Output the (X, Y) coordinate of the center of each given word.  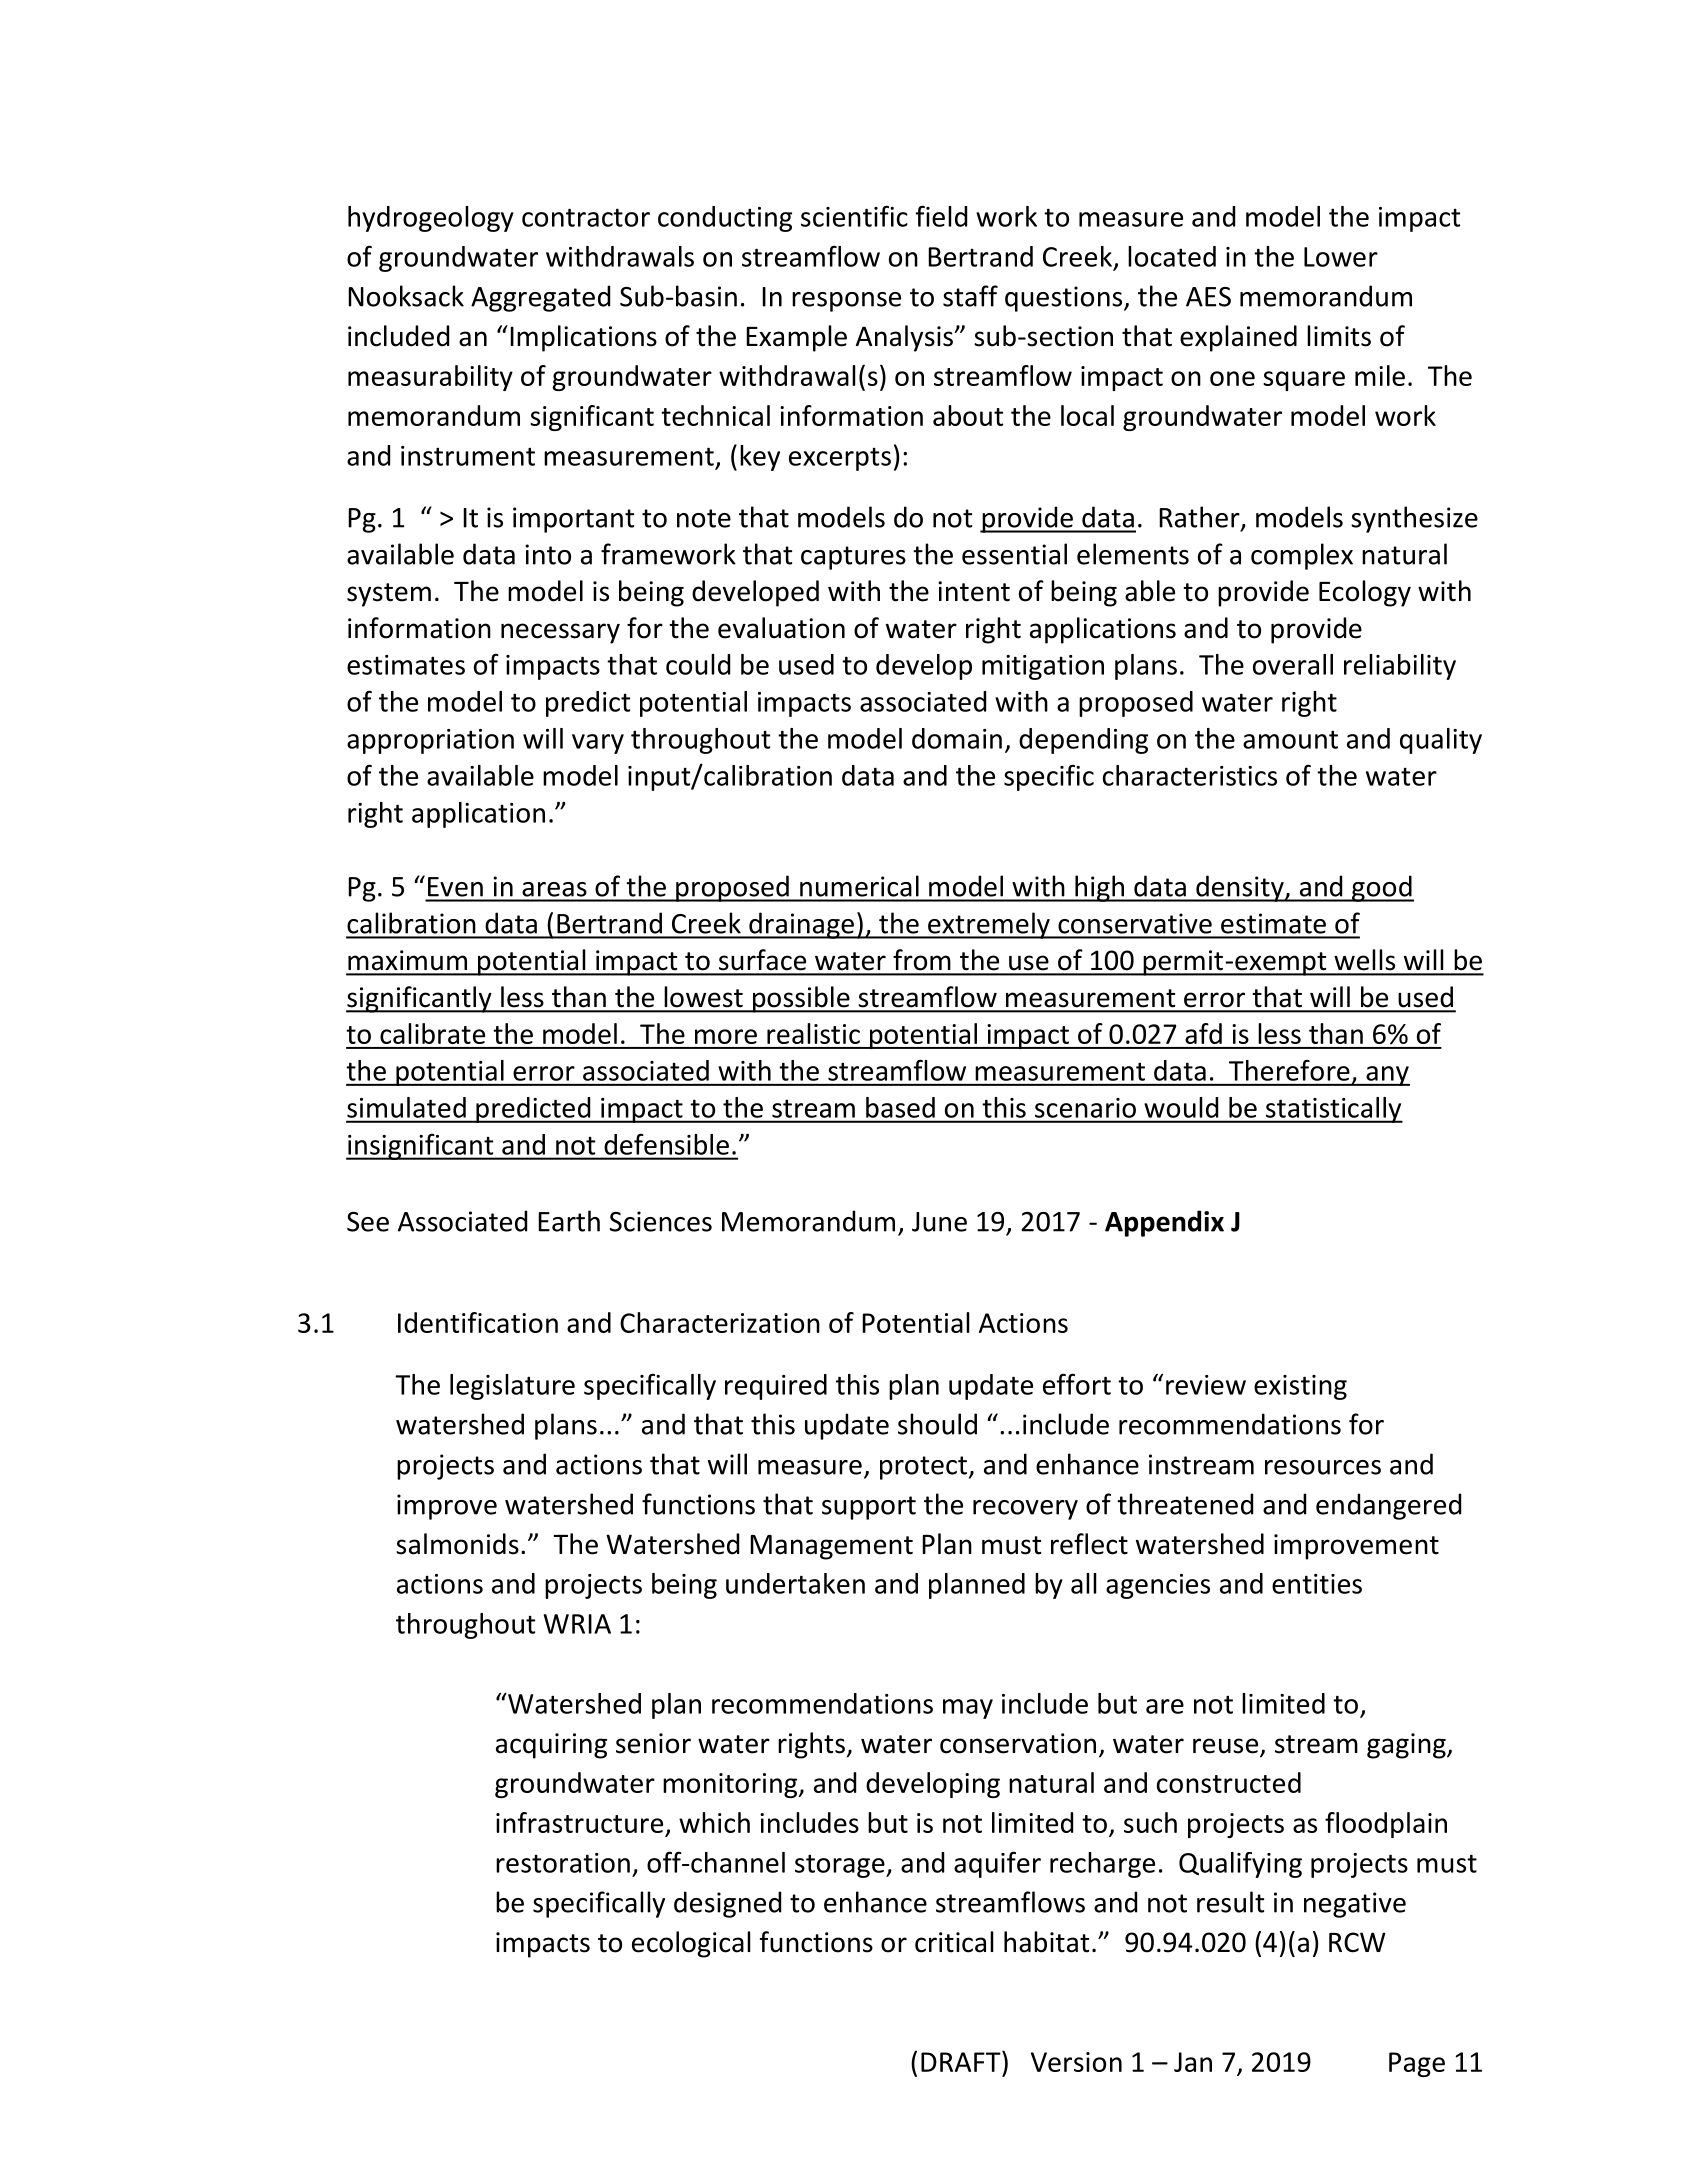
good (1381, 888)
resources (1323, 1467)
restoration (563, 1863)
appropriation (430, 741)
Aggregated (540, 298)
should (937, 1424)
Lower (1341, 257)
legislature (512, 1387)
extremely (989, 925)
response (846, 302)
